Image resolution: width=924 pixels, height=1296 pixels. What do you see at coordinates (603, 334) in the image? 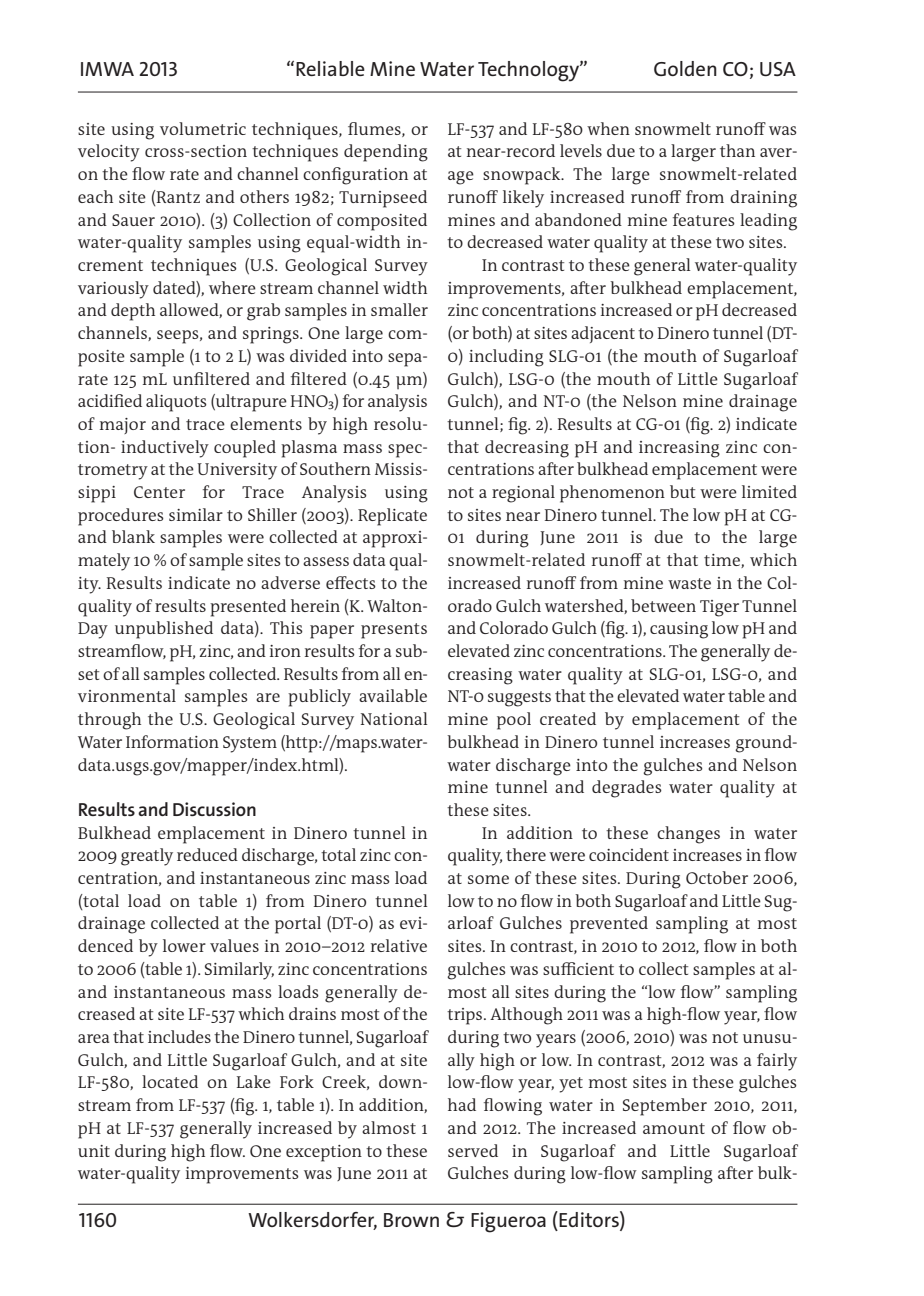
I see `adjacent` at bounding box center [603, 334].
